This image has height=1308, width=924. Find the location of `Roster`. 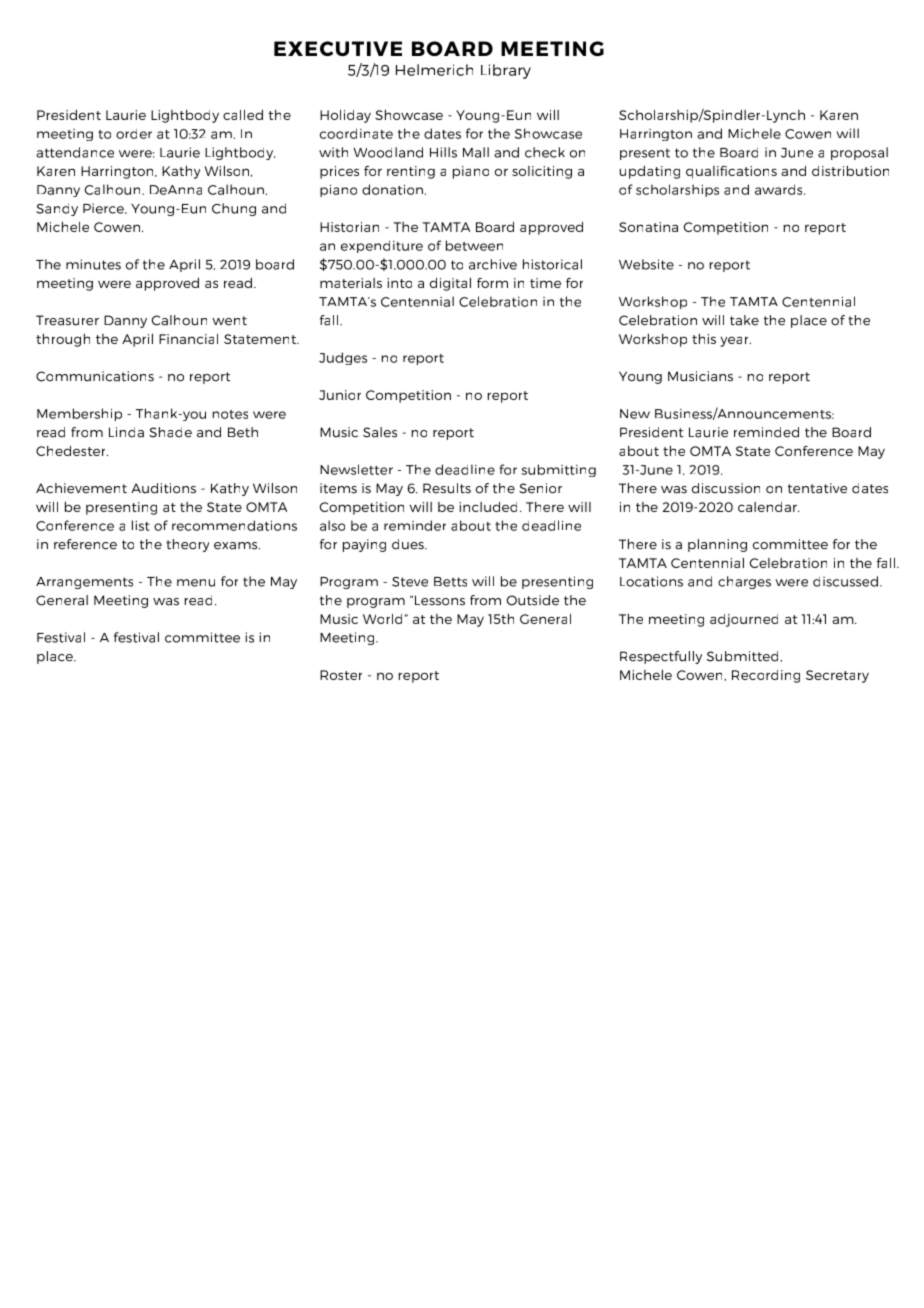

Roster is located at coordinates (341, 675).
